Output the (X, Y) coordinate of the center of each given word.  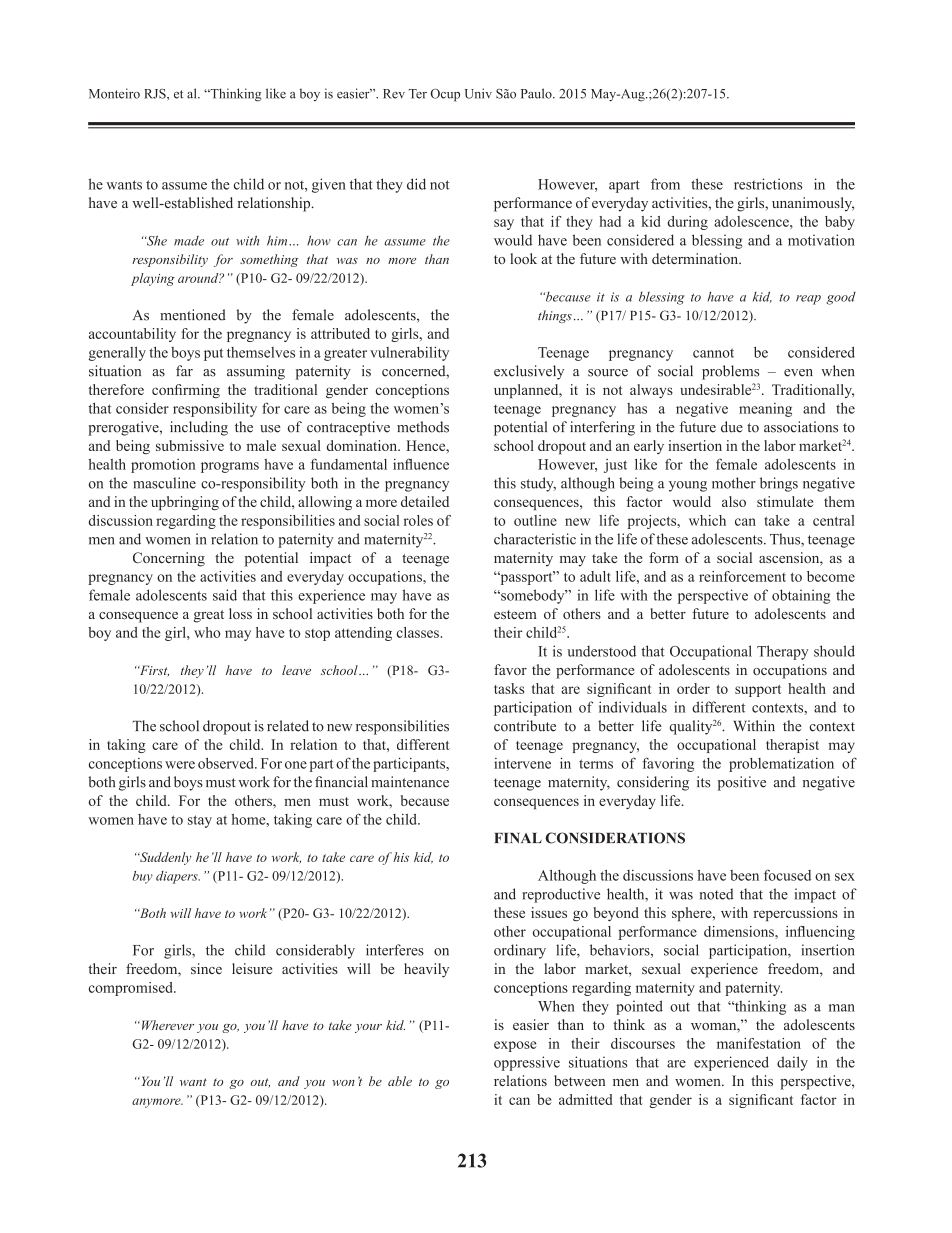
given (329, 185)
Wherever (166, 1025)
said (225, 595)
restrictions (768, 184)
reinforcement (742, 576)
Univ (478, 93)
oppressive (527, 1063)
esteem (515, 614)
